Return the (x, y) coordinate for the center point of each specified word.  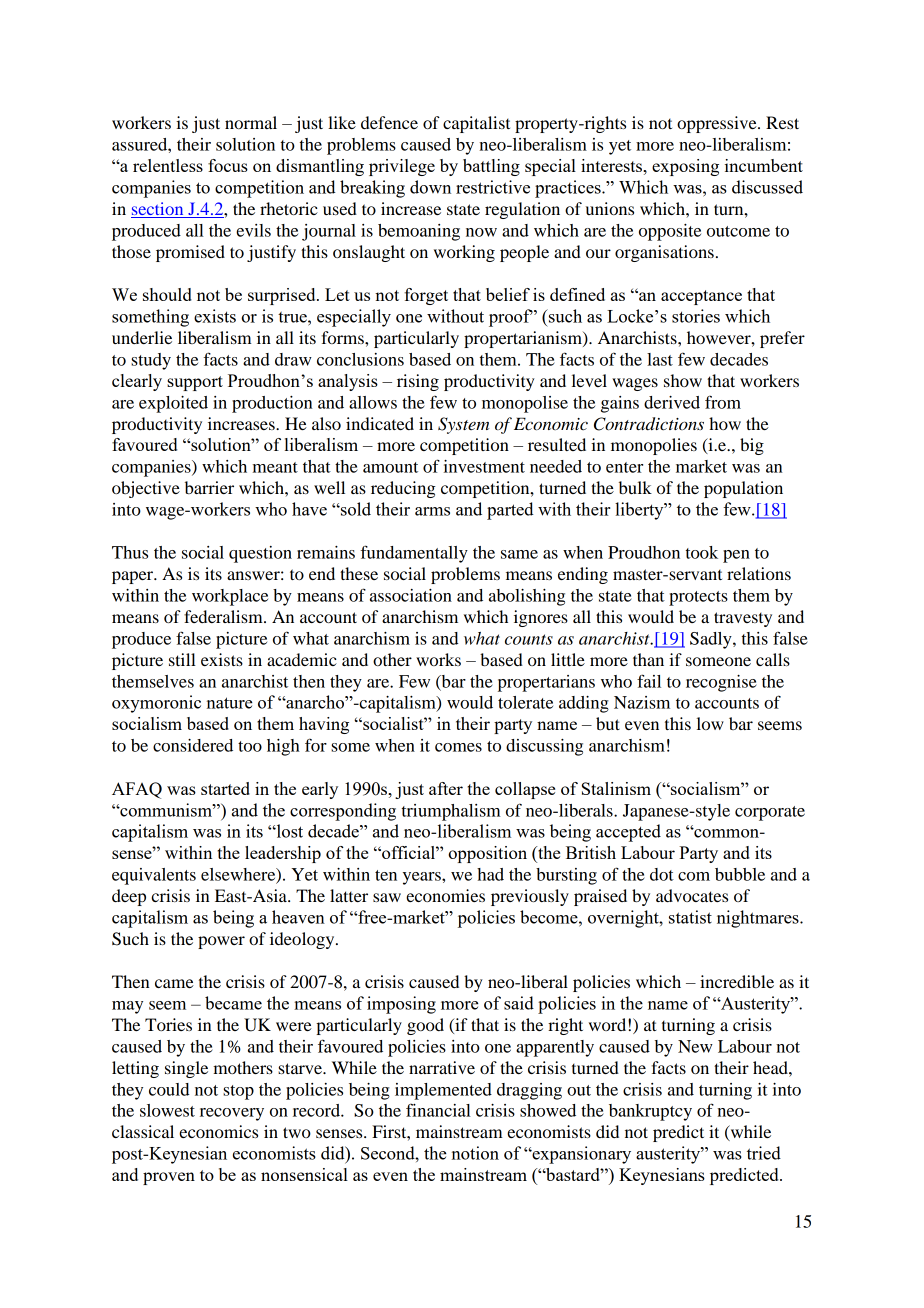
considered (193, 745)
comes (458, 747)
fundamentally (414, 554)
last (660, 359)
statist (690, 917)
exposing (685, 167)
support (195, 383)
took (702, 552)
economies (445, 895)
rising (418, 382)
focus (228, 165)
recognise (721, 683)
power (221, 942)
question (260, 554)
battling (491, 167)
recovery (232, 1114)
